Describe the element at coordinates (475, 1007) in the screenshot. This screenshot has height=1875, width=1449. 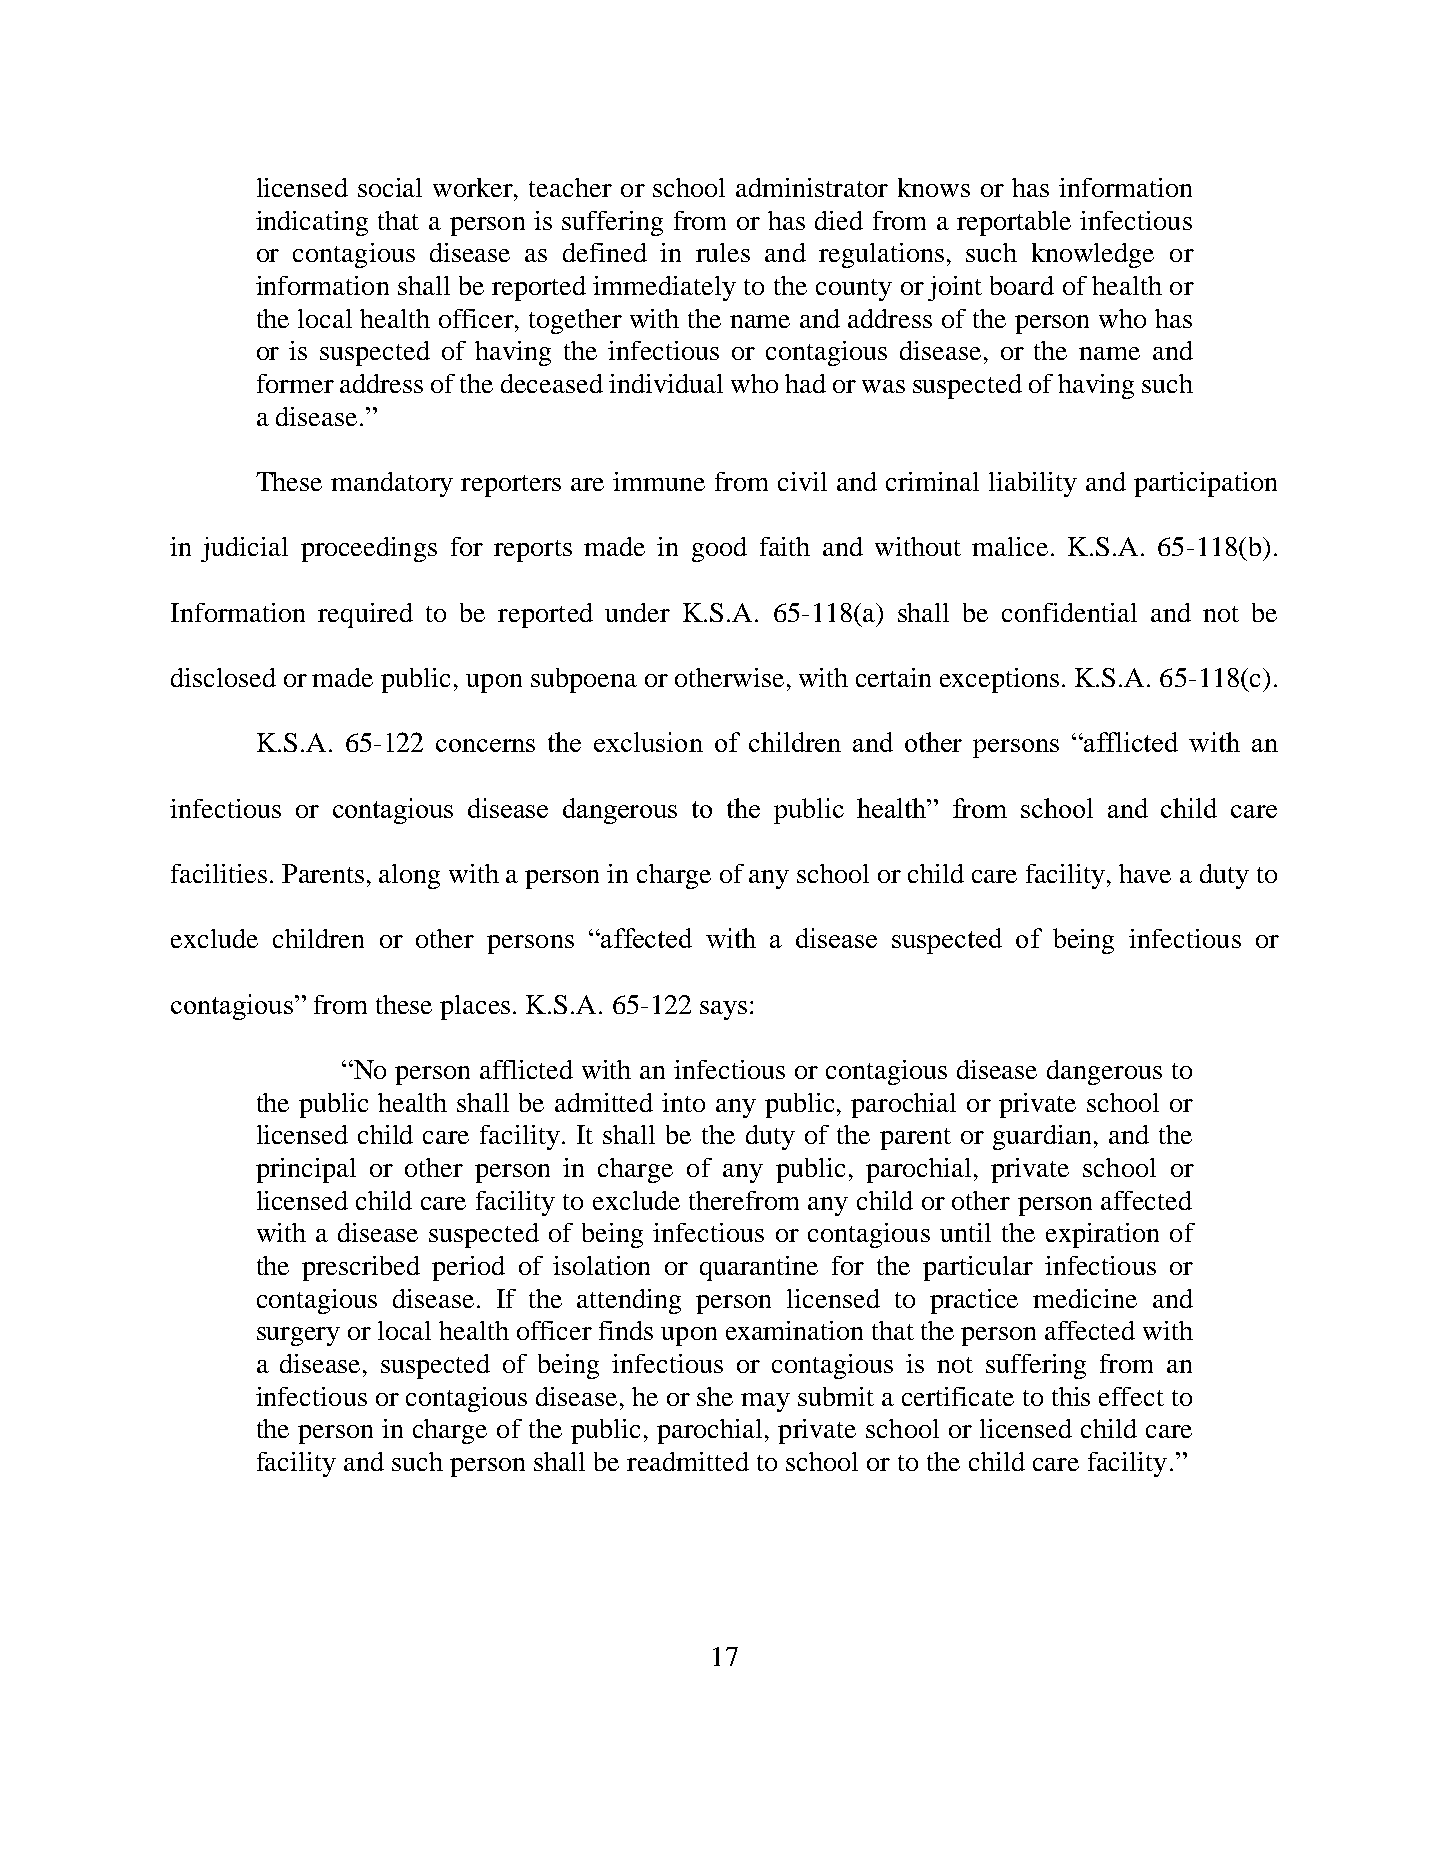
I see `places` at that location.
